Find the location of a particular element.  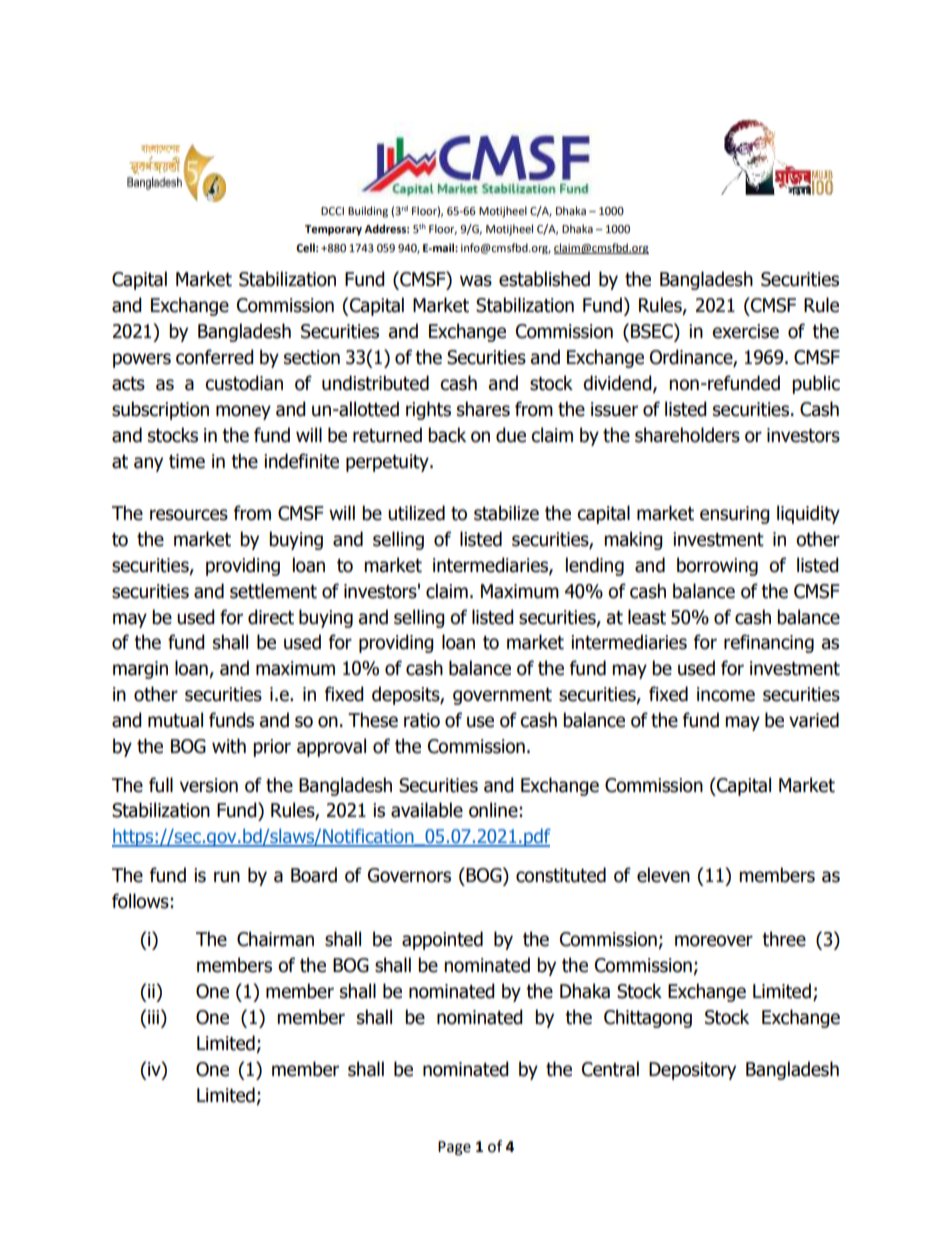

resources is located at coordinates (189, 515).
